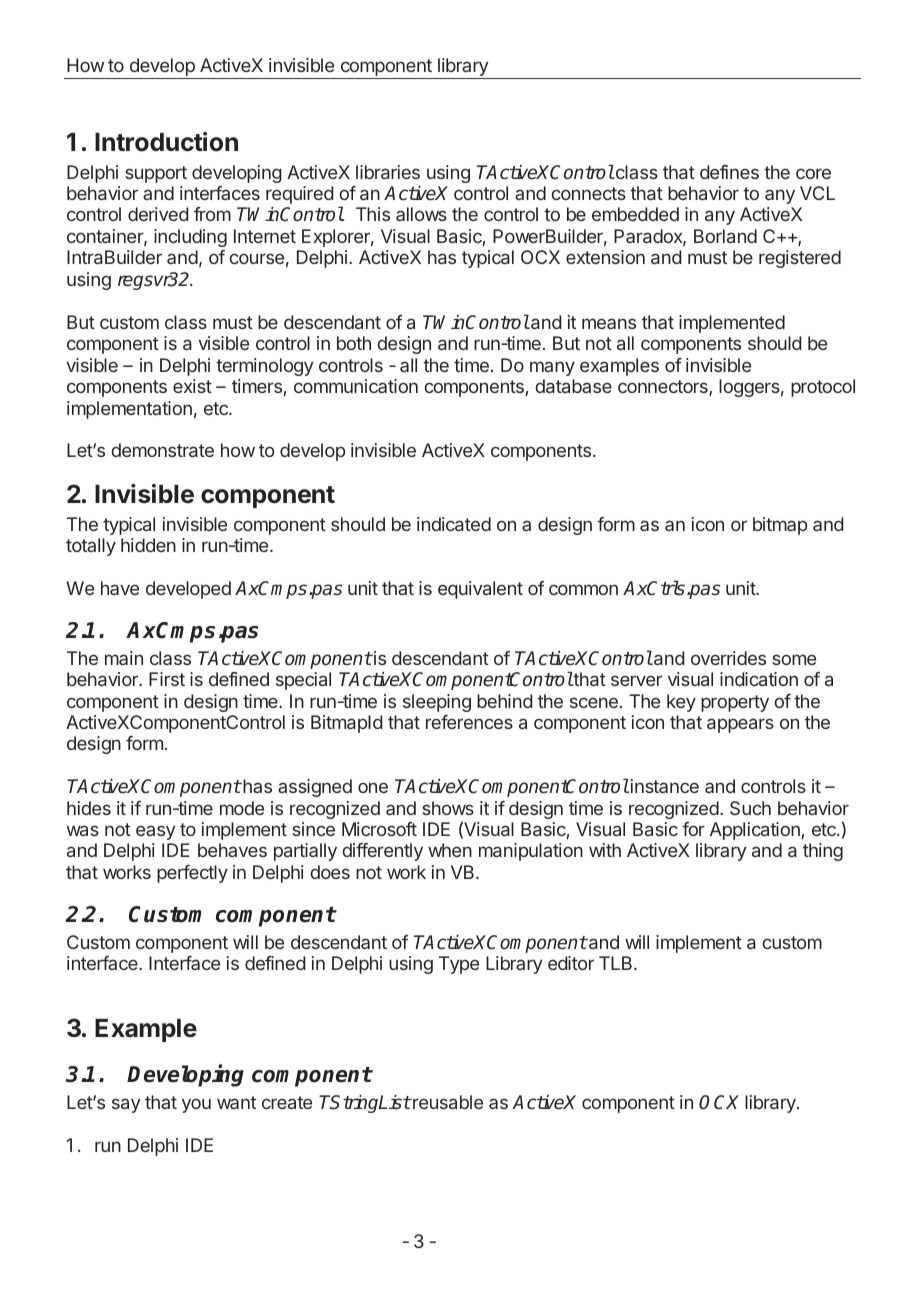 This screenshot has width=924, height=1308. I want to click on you, so click(196, 1106).
